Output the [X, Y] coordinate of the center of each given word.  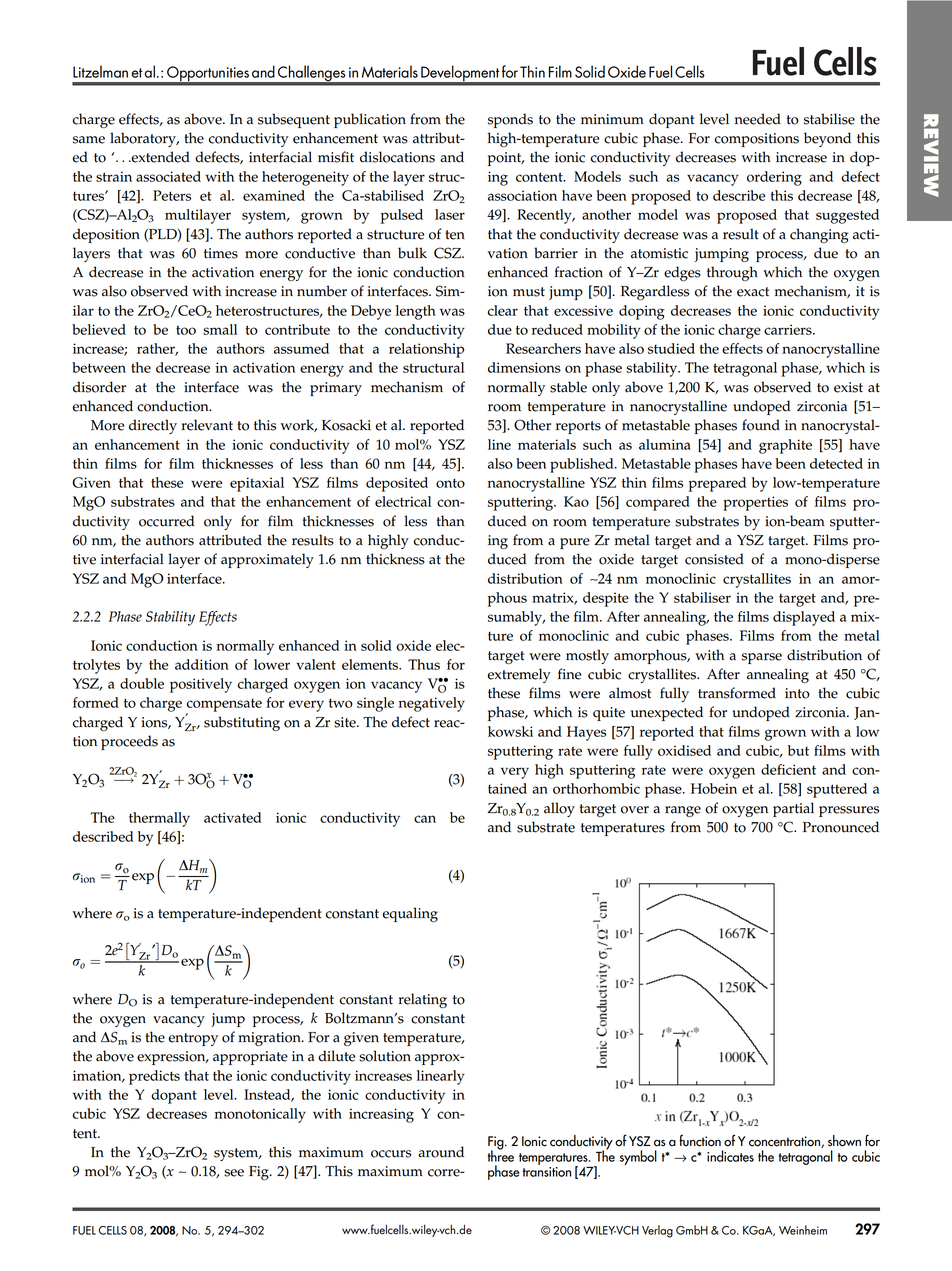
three [501, 1155]
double [142, 683]
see [234, 1173]
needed [758, 119]
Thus [424, 664]
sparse [762, 658]
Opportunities [208, 75]
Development [460, 75]
